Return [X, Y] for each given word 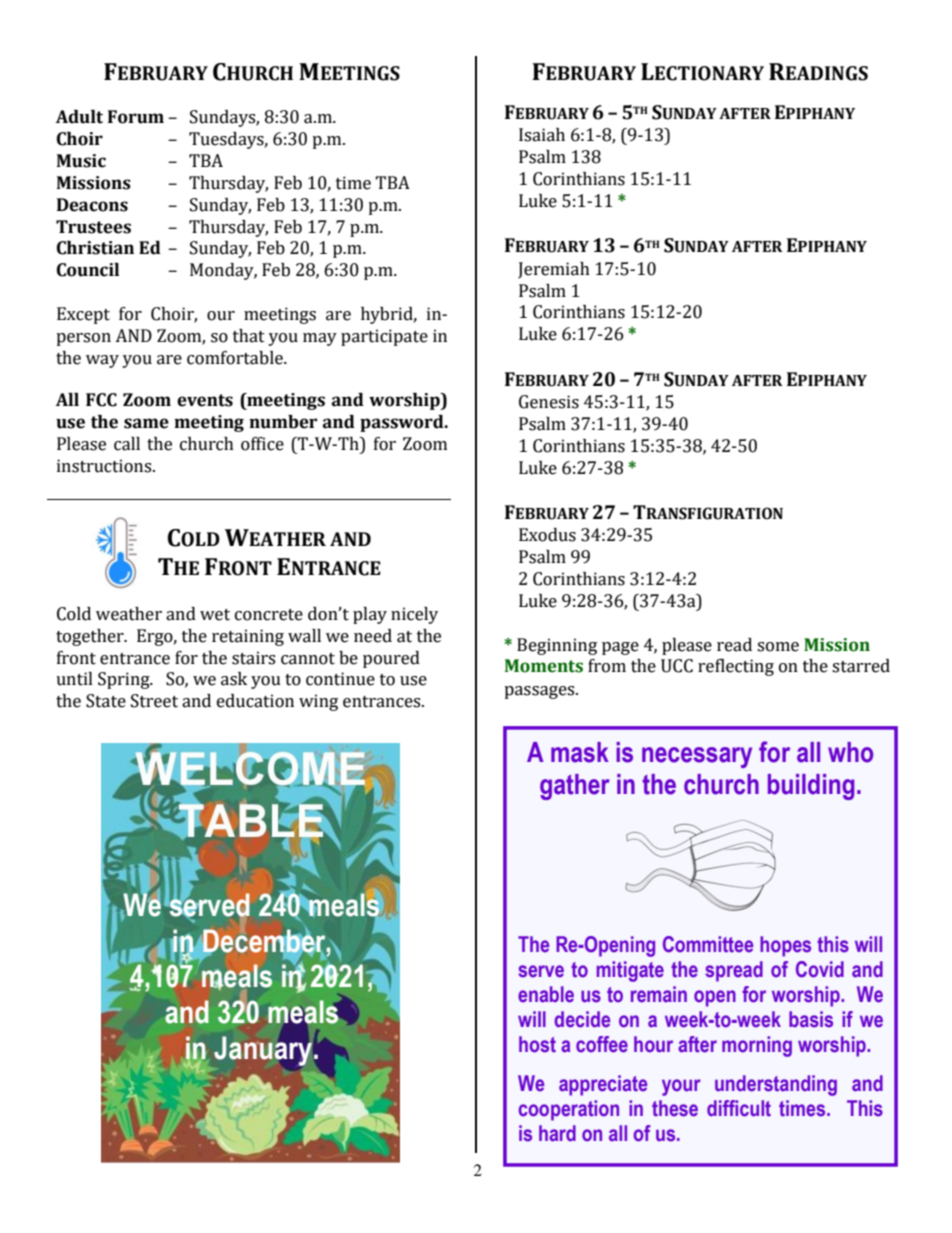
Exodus [547, 535]
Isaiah [542, 135]
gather [575, 787]
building [811, 787]
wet [215, 615]
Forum [136, 117]
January [263, 1050]
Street [154, 701]
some [778, 647]
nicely [414, 615]
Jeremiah [554, 270]
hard [557, 1133]
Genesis [549, 402]
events [205, 400]
